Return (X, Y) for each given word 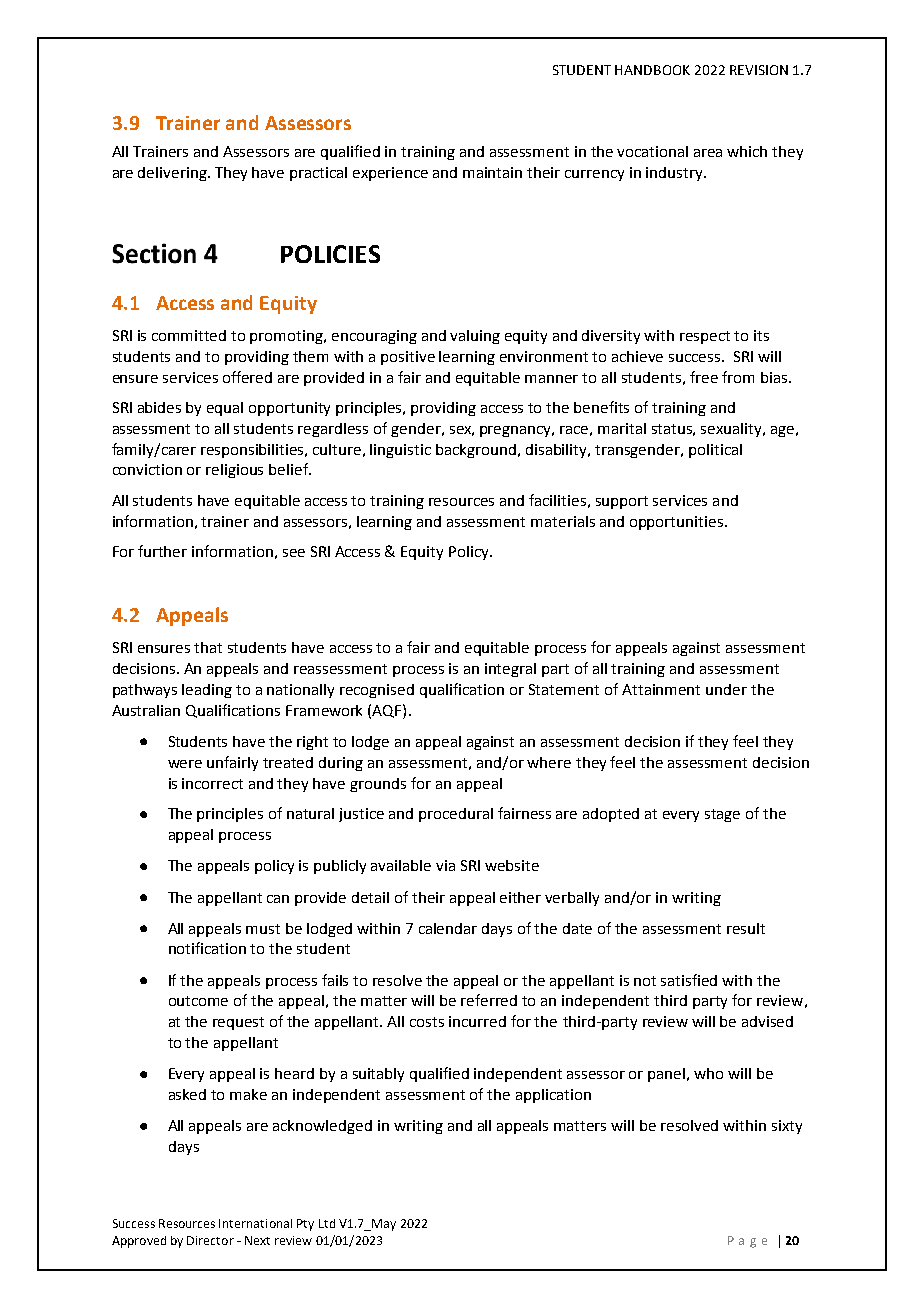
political (715, 451)
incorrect (212, 783)
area (708, 153)
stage (722, 815)
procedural (456, 815)
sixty (787, 1127)
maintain (492, 172)
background (477, 451)
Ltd (327, 1223)
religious (234, 471)
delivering (173, 174)
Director (210, 1240)
